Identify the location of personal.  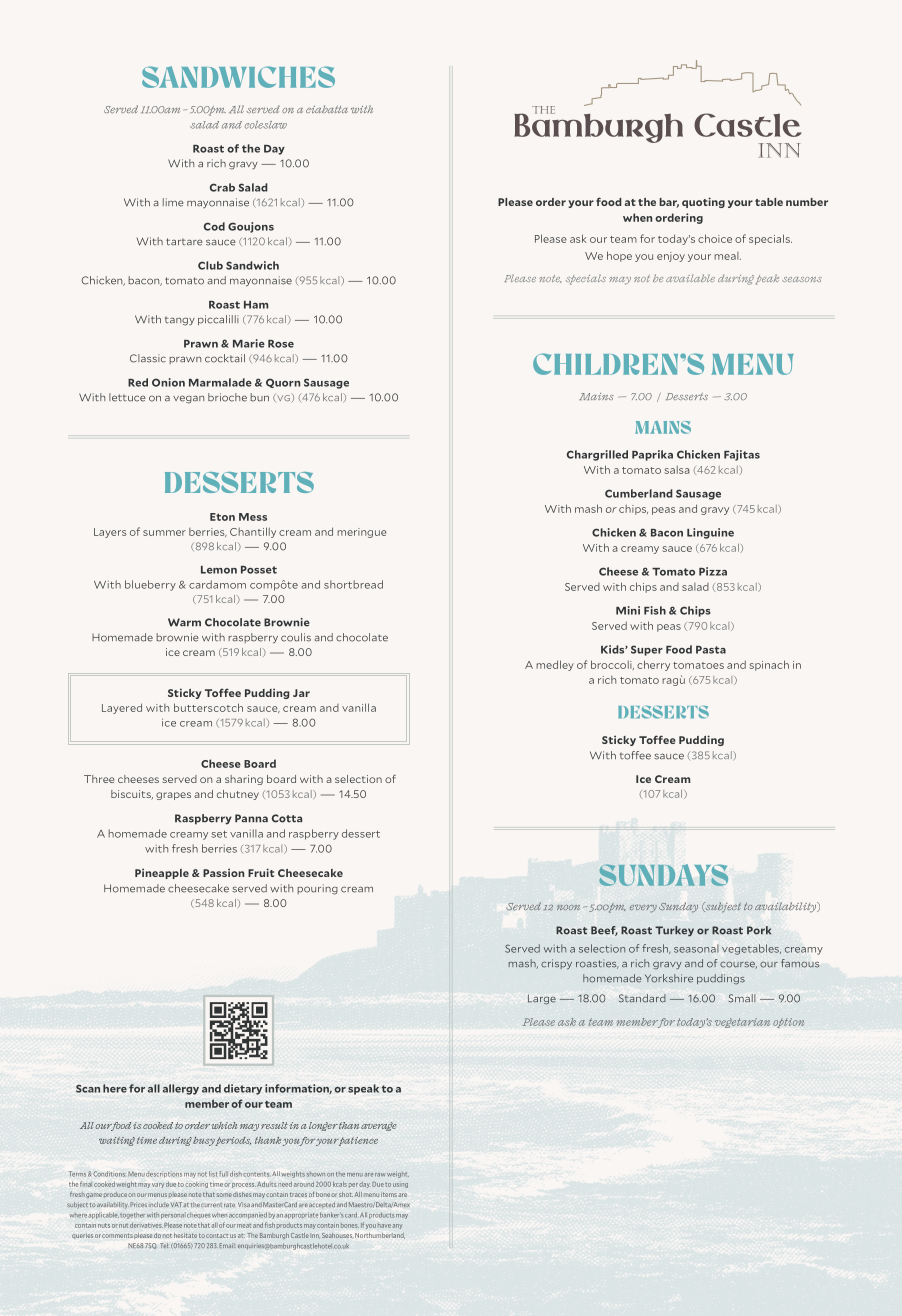
(173, 1216).
